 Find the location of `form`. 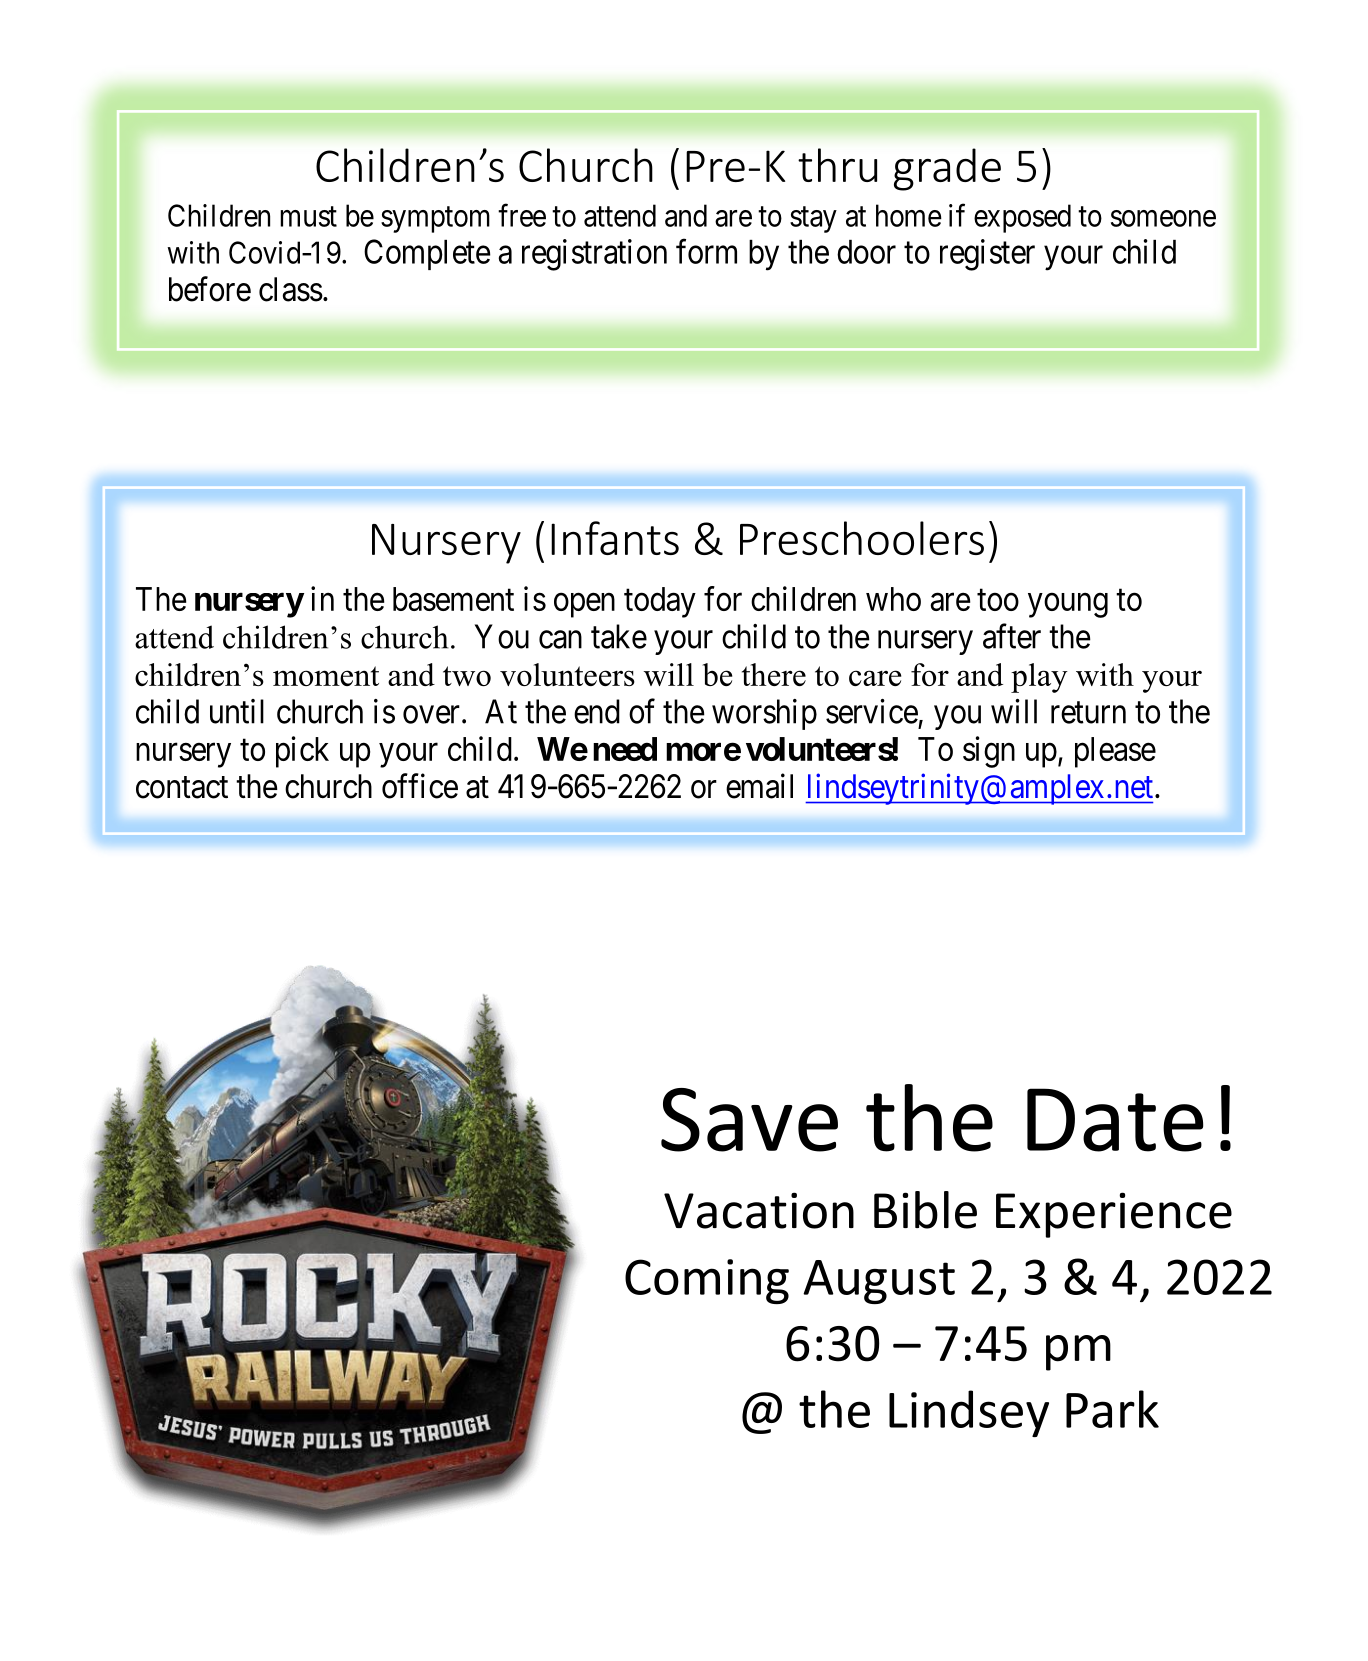

form is located at coordinates (706, 251).
